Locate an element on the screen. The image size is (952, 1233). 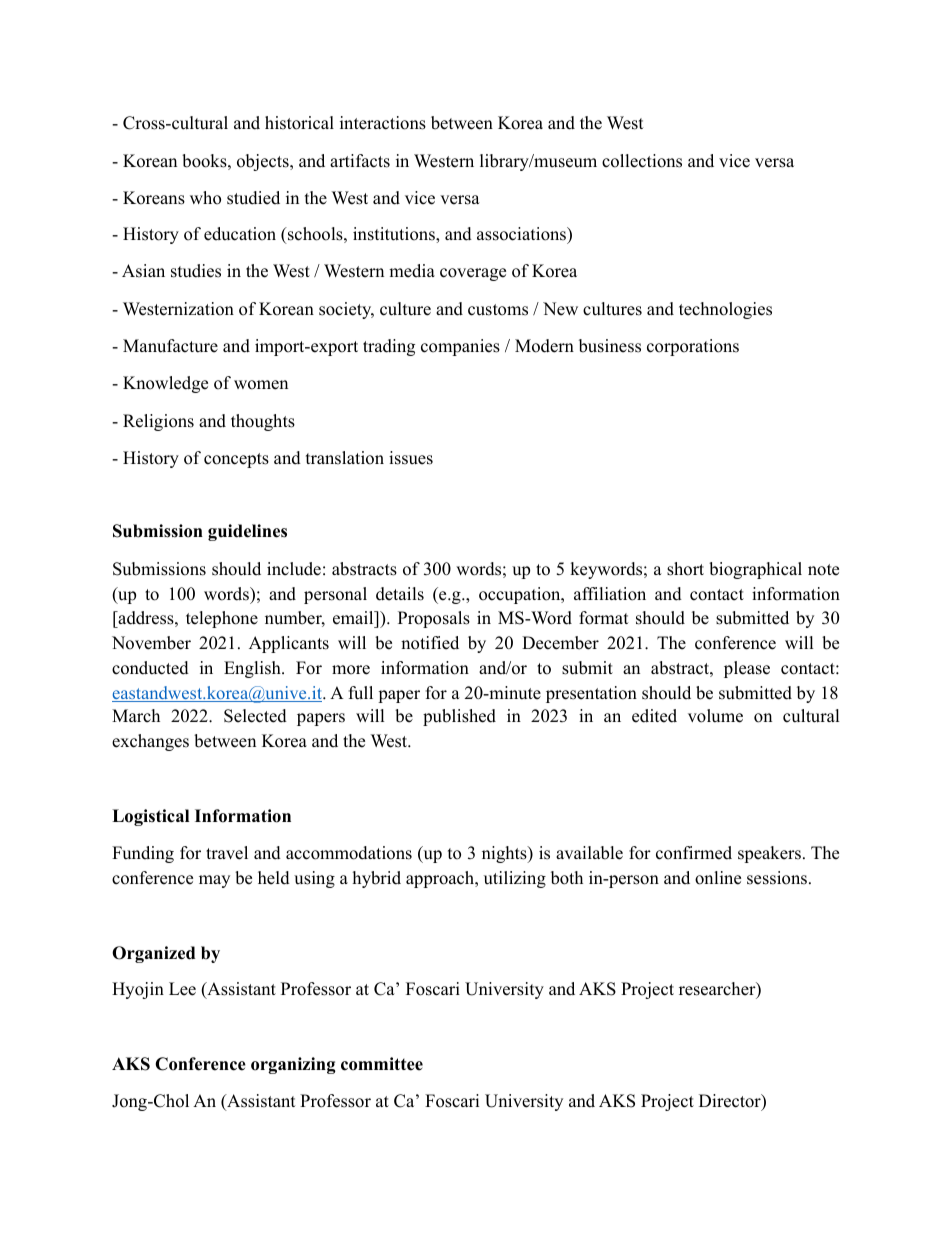
committee is located at coordinates (382, 1064).
